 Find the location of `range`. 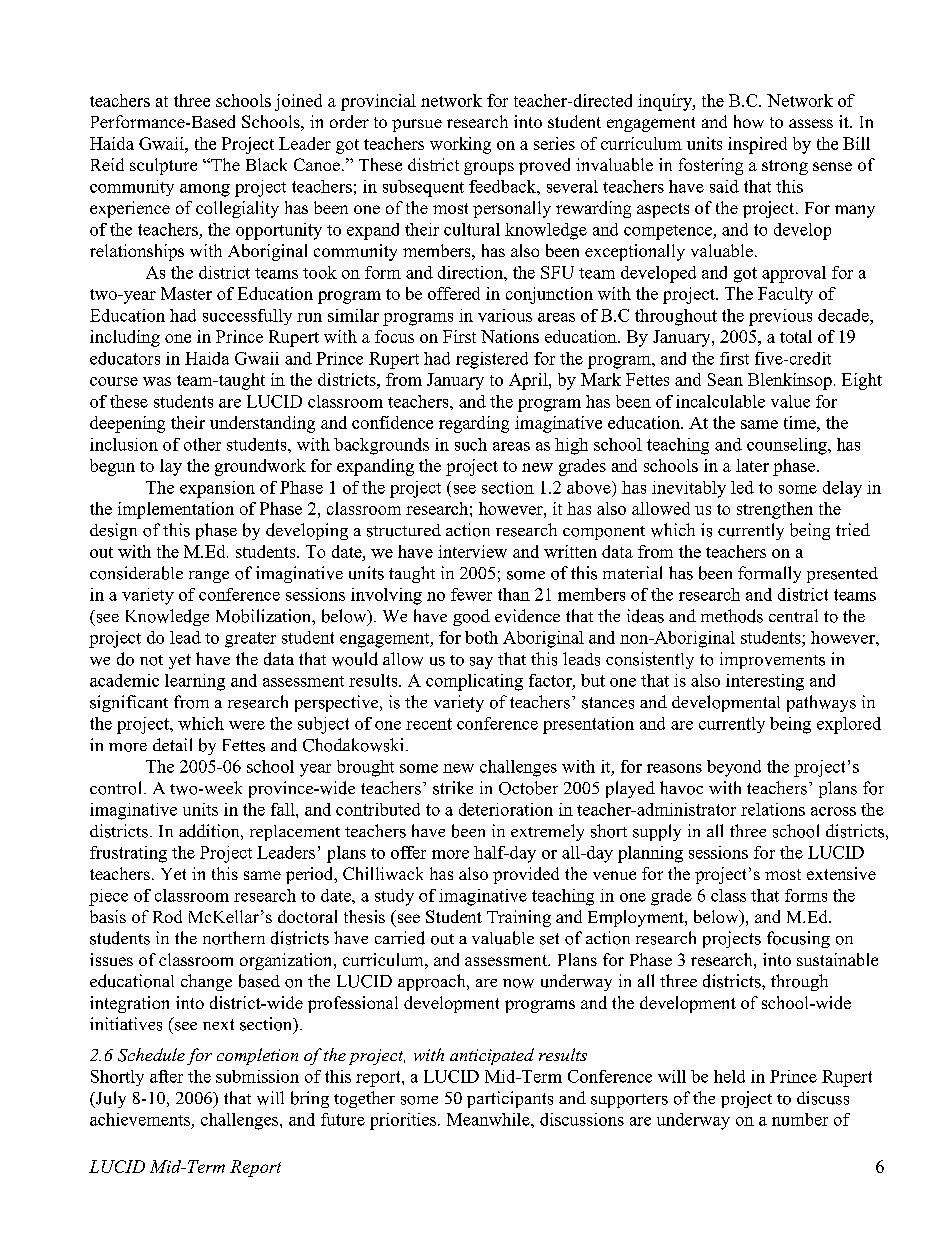

range is located at coordinates (209, 577).
